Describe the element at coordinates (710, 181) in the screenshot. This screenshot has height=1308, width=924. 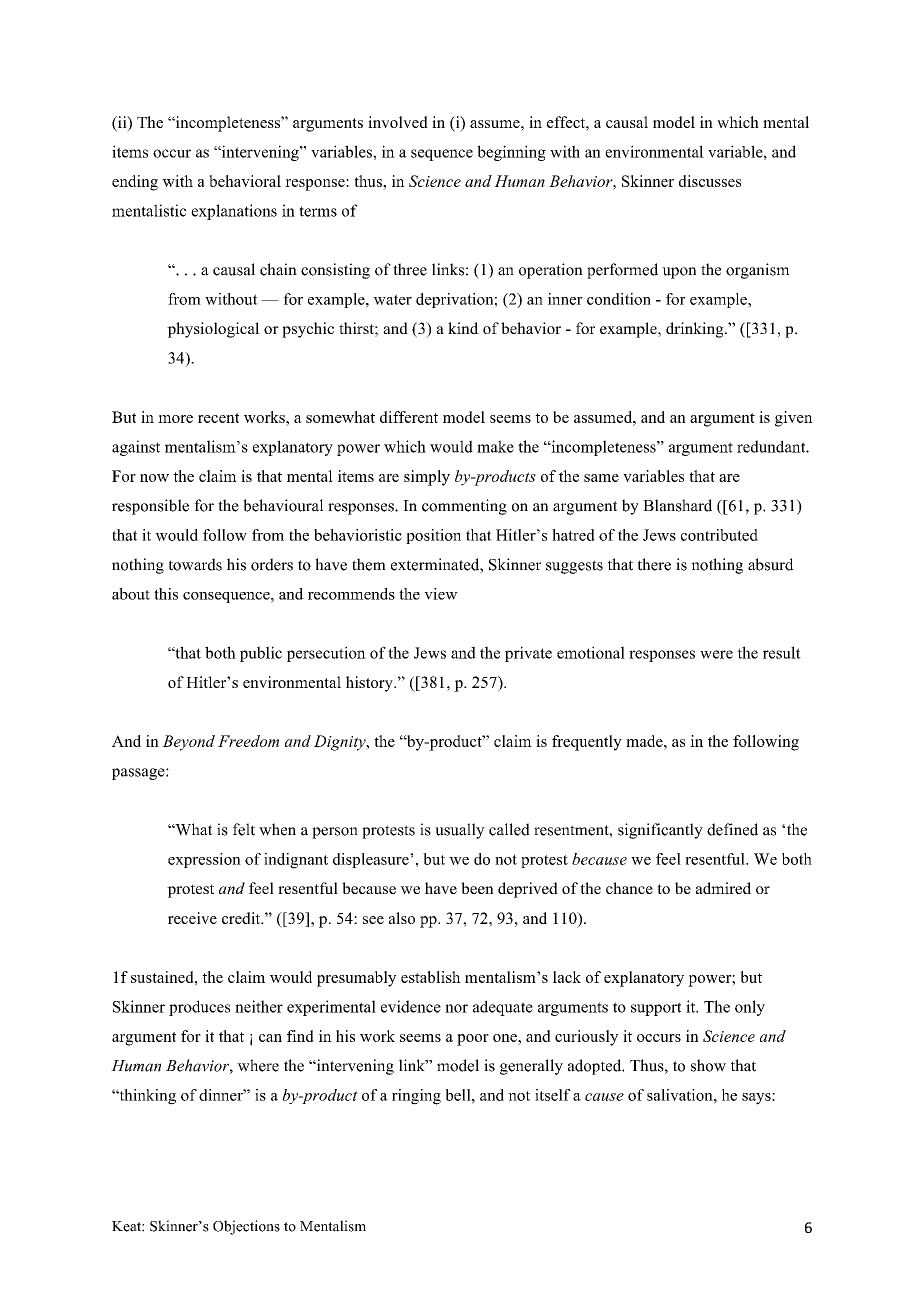
I see `discusses` at that location.
